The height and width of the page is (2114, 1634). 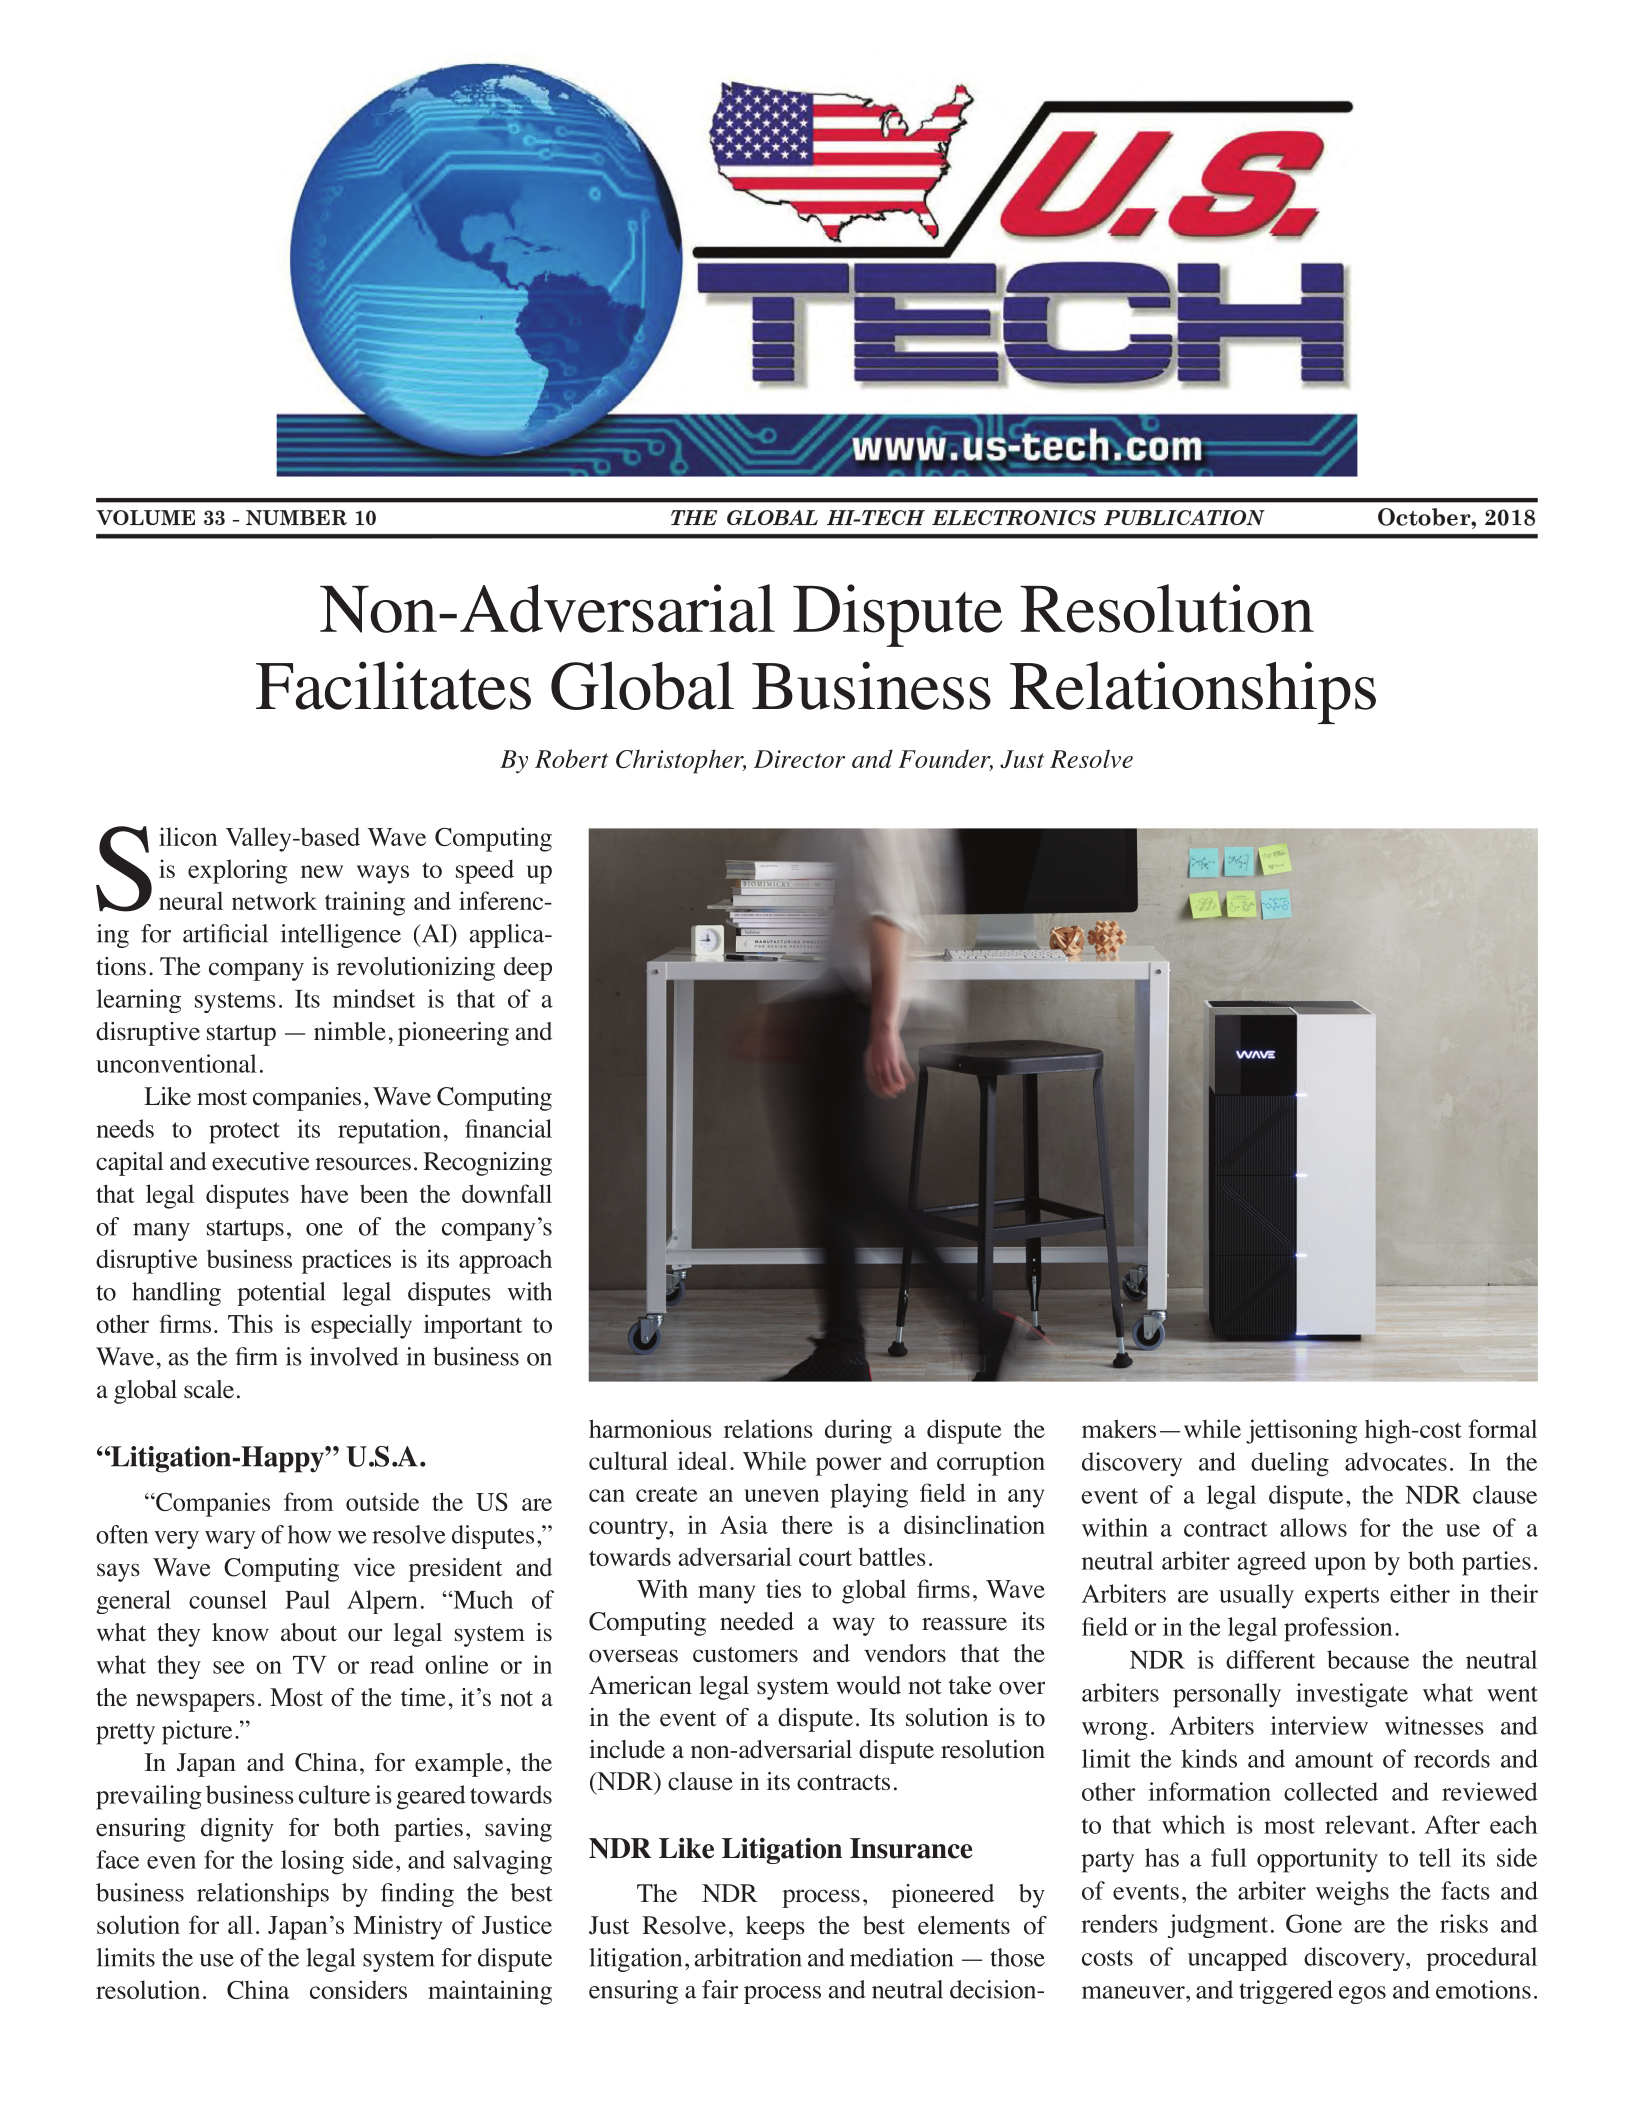 What do you see at coordinates (848, 1466) in the page?
I see `power` at bounding box center [848, 1466].
